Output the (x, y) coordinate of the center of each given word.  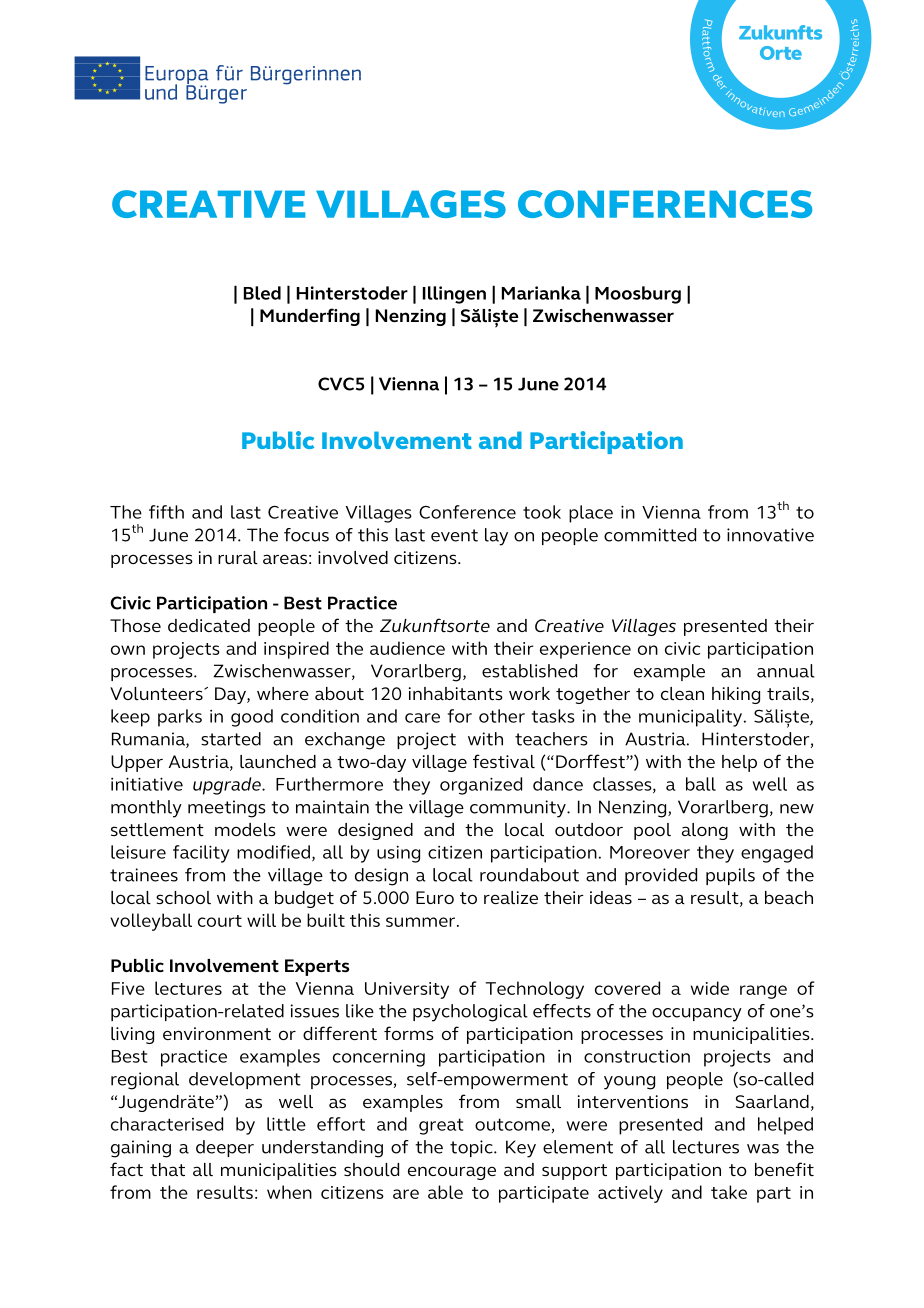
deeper (225, 1148)
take (729, 1192)
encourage (452, 1173)
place (591, 514)
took (542, 512)
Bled (262, 293)
